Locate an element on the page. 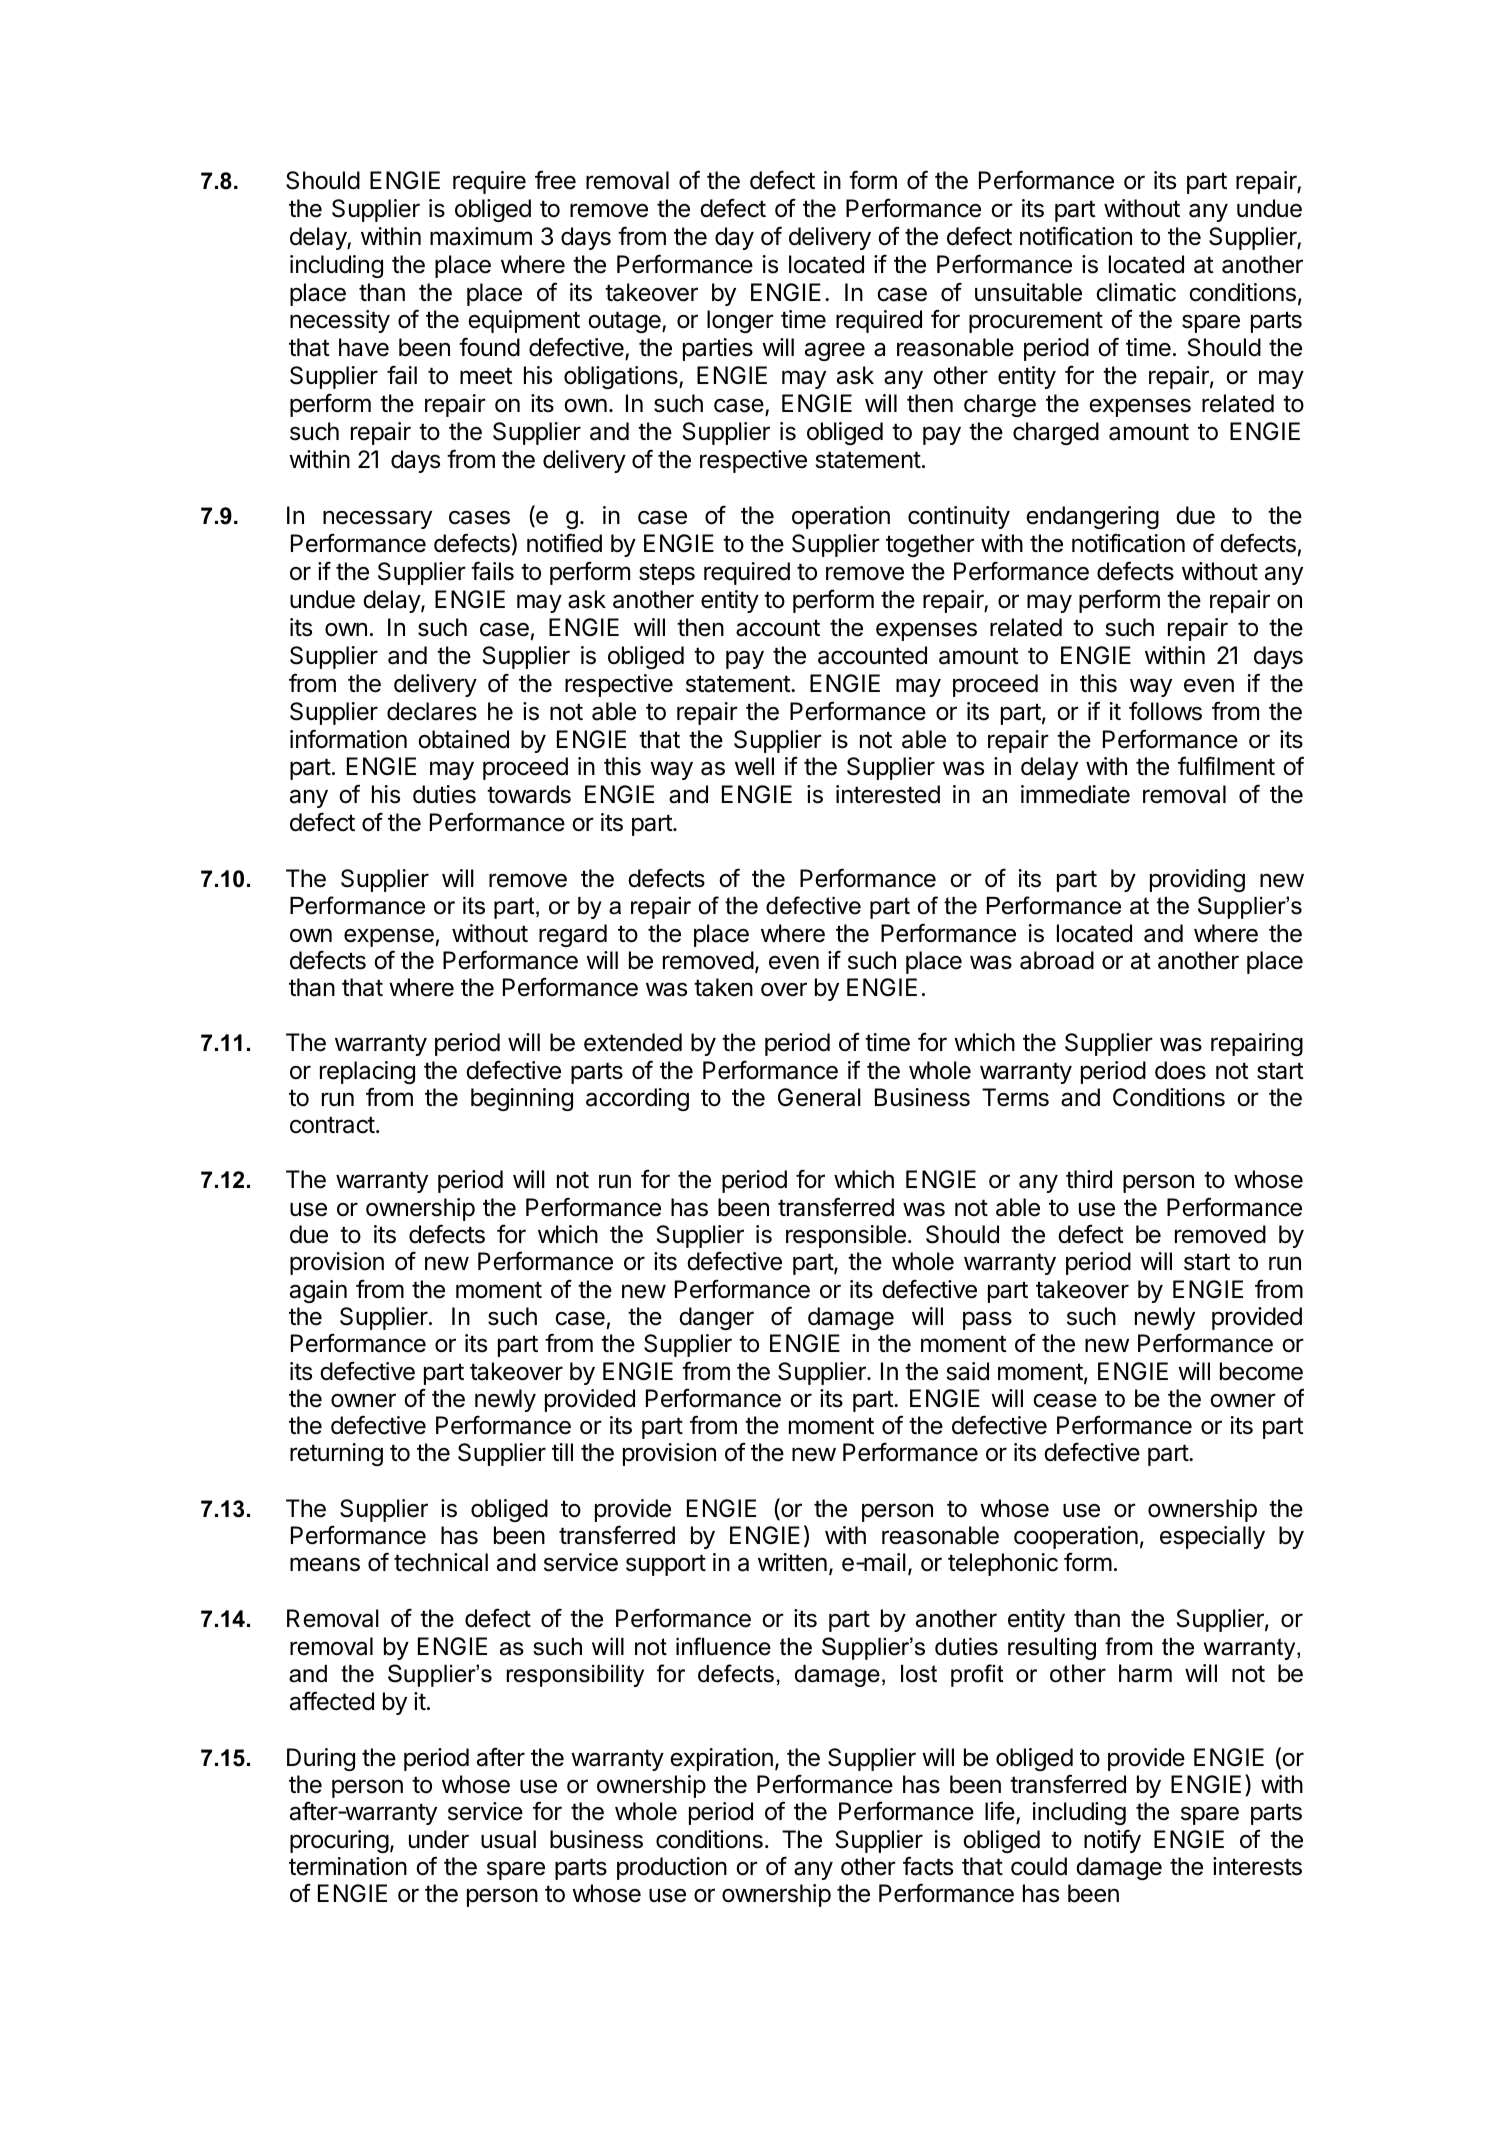 Image resolution: width=1504 pixels, height=2129 pixels. longer is located at coordinates (740, 321).
